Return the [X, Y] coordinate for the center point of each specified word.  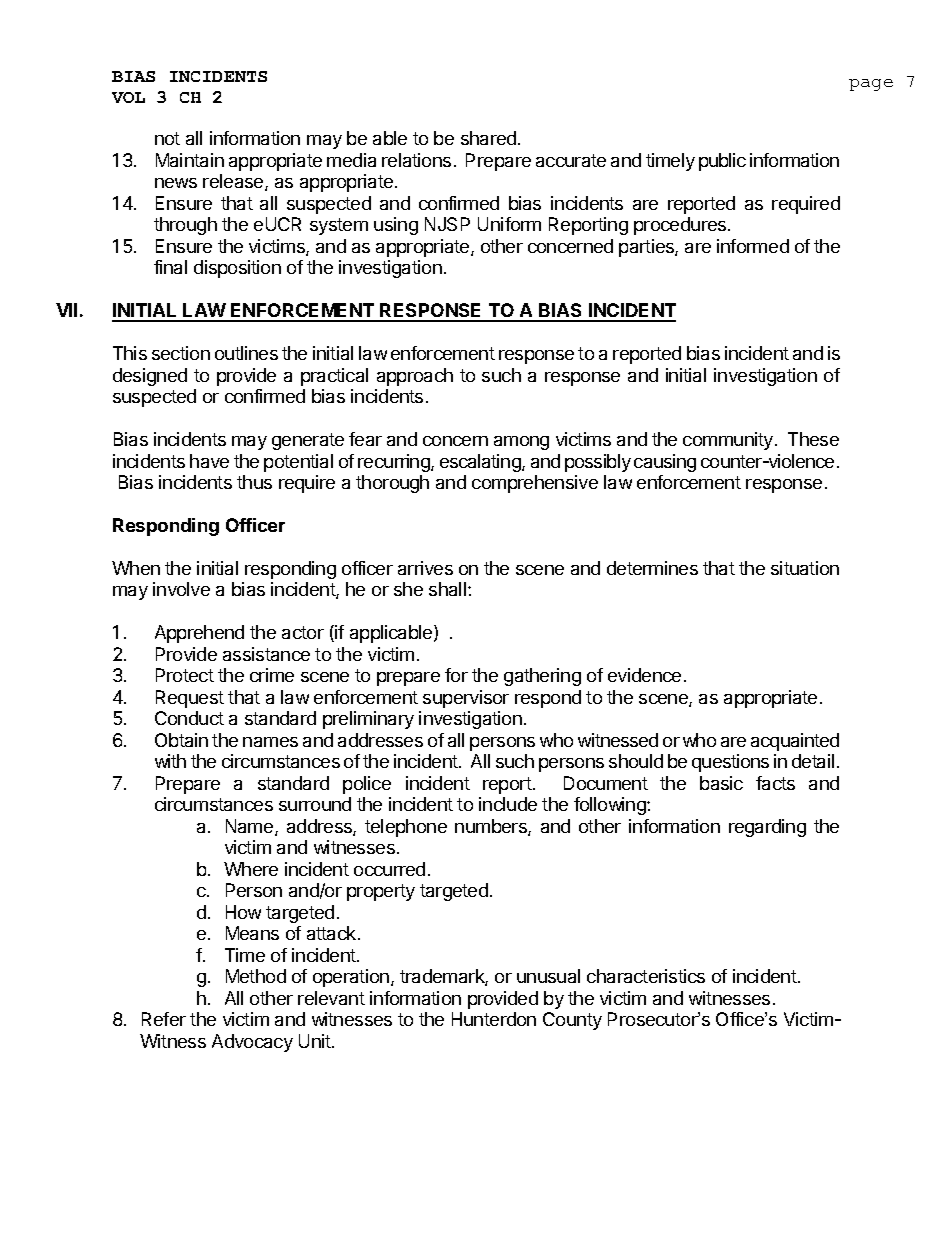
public [722, 162]
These [813, 439]
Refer [164, 1019]
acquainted [795, 742]
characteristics [646, 976]
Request [190, 699]
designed [150, 377]
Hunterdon [494, 1019]
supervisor [466, 699]
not [167, 138]
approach [415, 377]
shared [488, 138]
